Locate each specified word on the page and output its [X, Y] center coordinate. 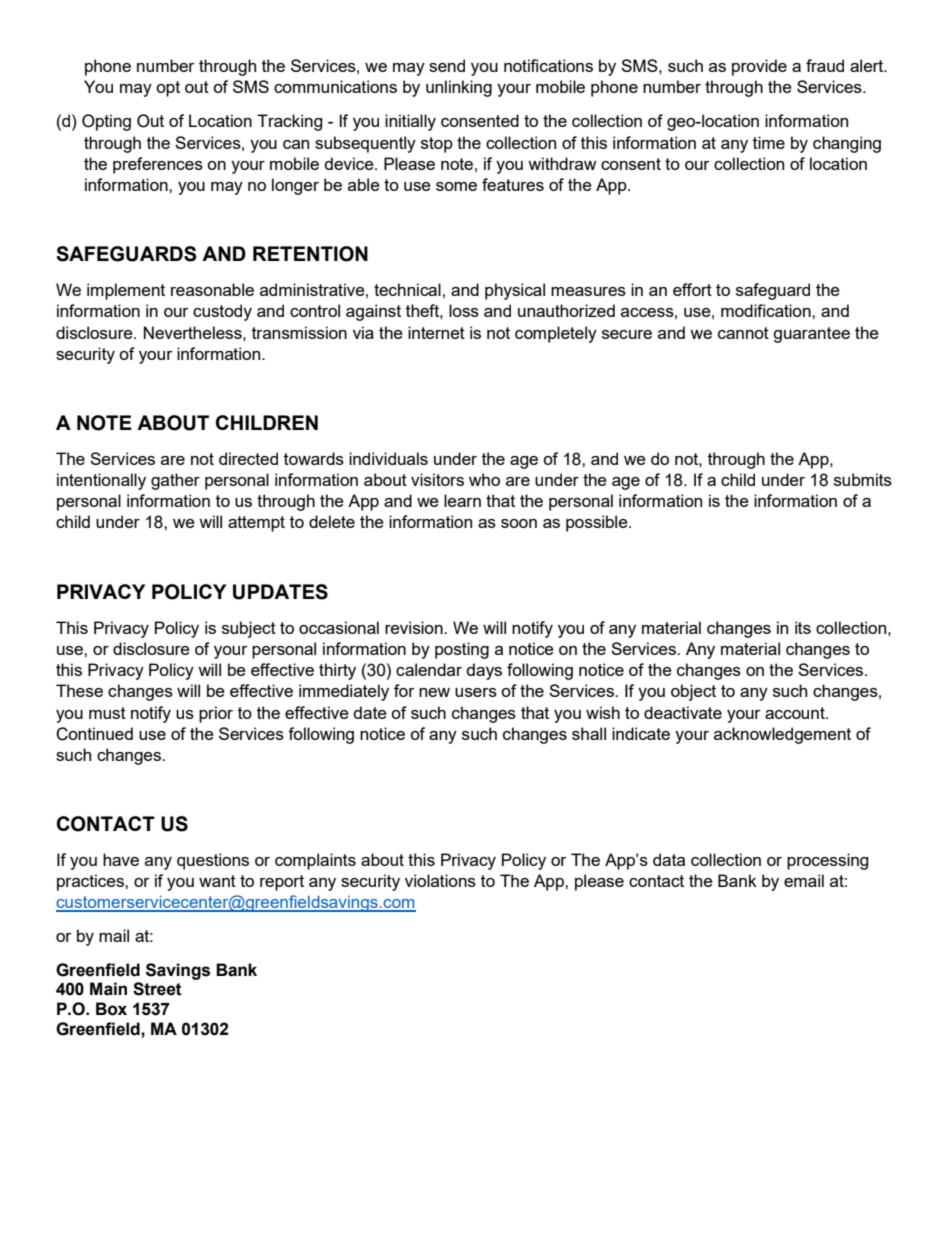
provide [759, 67]
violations [440, 880]
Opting [106, 122]
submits [863, 479]
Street [157, 989]
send [447, 65]
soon [519, 523]
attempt [256, 524]
